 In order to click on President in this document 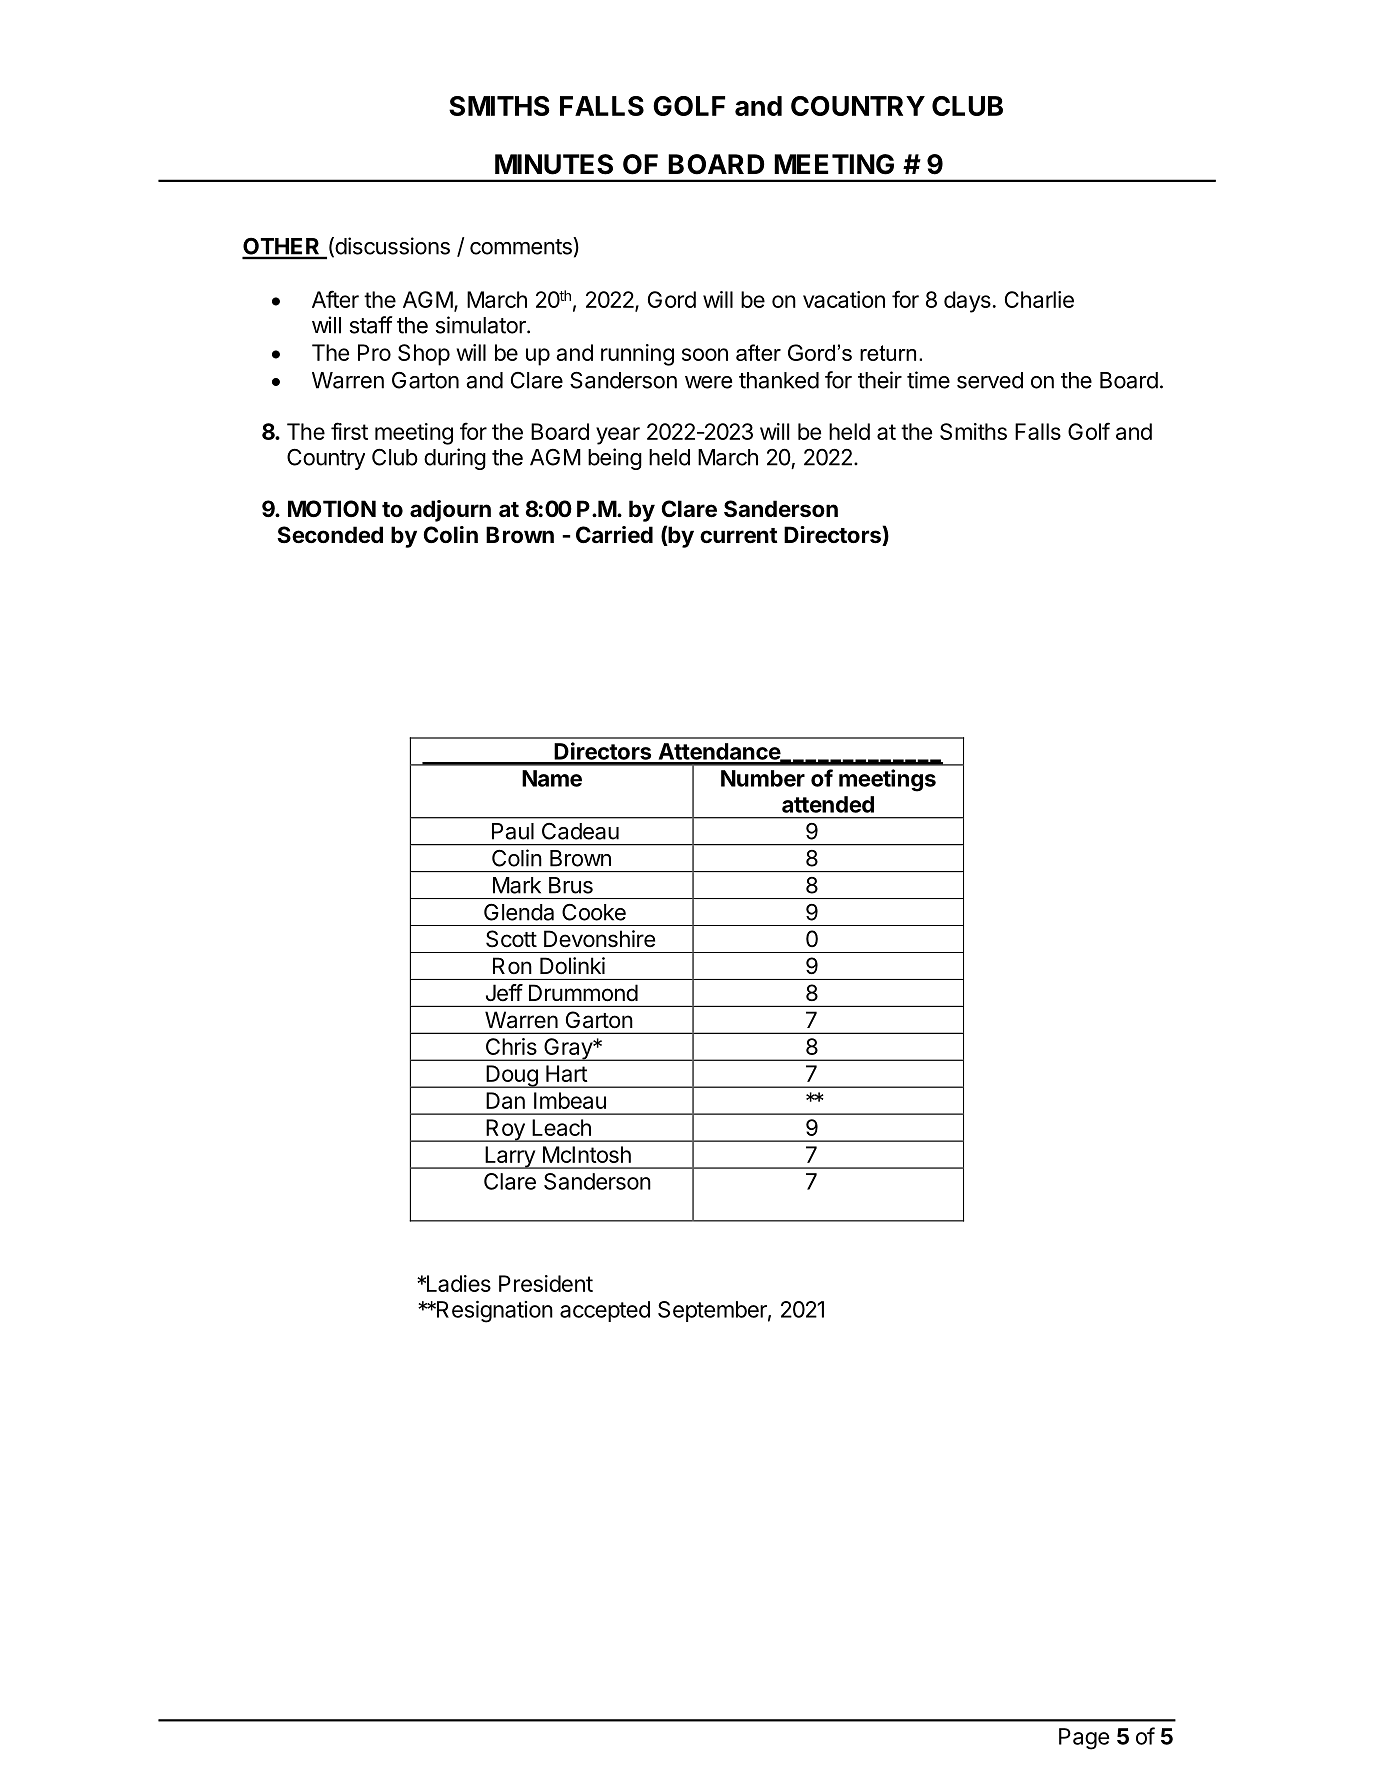, I will do `click(546, 1283)`.
